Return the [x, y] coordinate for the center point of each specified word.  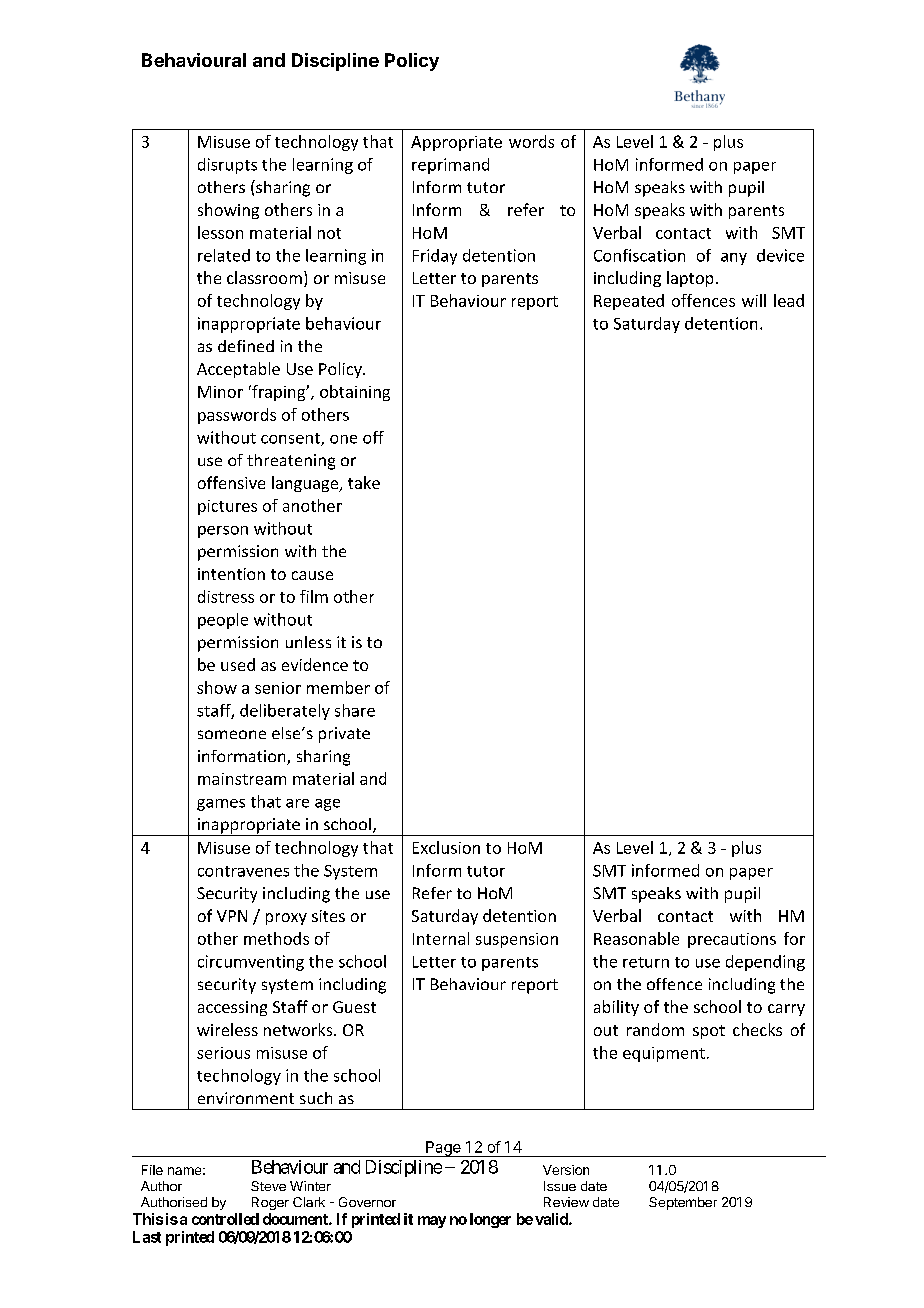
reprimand [450, 166]
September [683, 1203]
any [734, 259]
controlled [225, 1219]
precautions [732, 940]
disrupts [227, 166]
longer [490, 1220]
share [355, 710]
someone [232, 734]
